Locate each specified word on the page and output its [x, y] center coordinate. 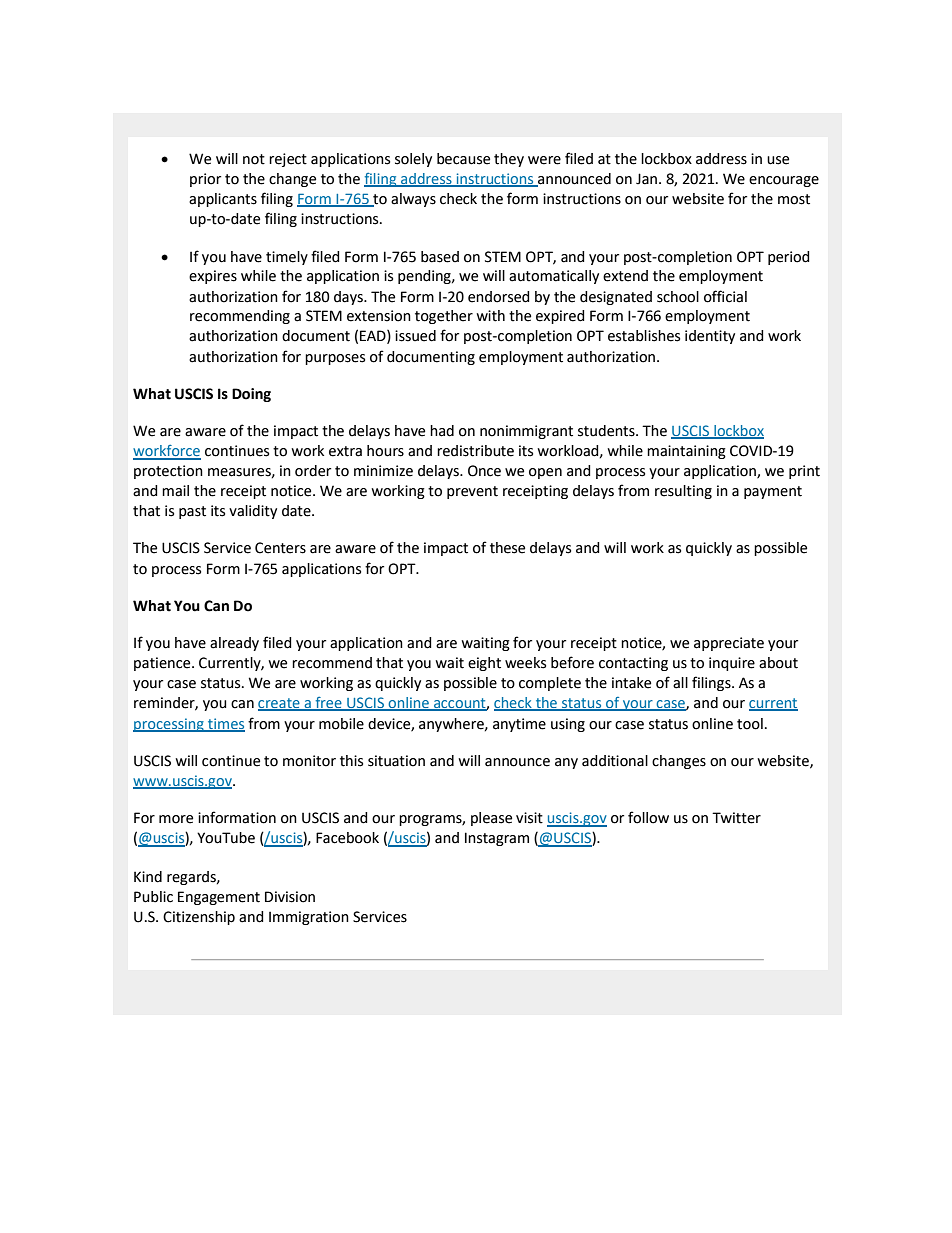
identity [710, 337]
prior [205, 180]
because [463, 159]
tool [750, 724]
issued [415, 336]
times [225, 724]
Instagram [497, 839]
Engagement [219, 898]
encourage [784, 181]
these [507, 548]
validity [253, 512]
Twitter [736, 818]
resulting [683, 492]
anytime [519, 725]
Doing [251, 395]
